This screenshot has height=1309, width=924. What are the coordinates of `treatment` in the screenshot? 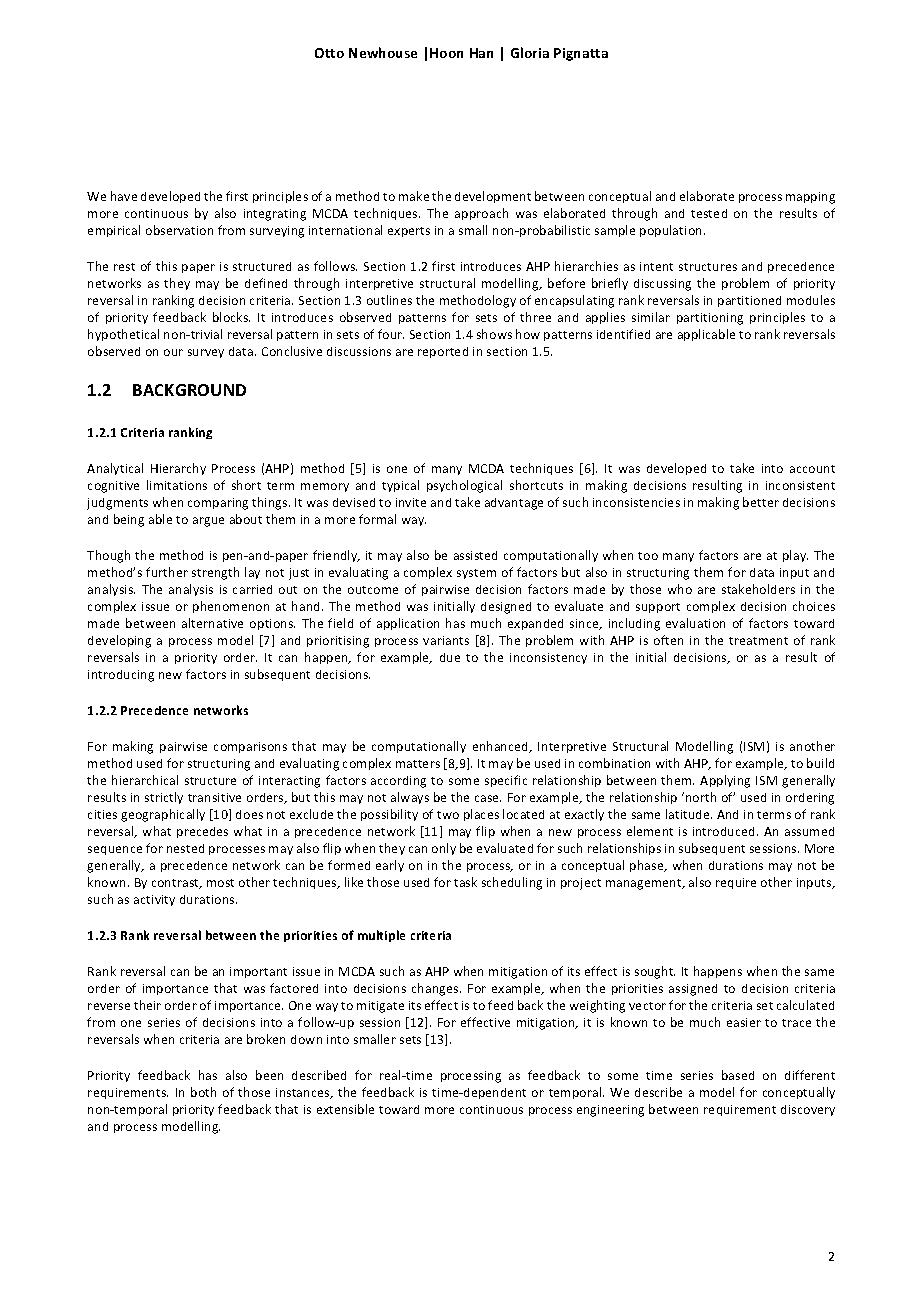 It's located at (758, 641).
